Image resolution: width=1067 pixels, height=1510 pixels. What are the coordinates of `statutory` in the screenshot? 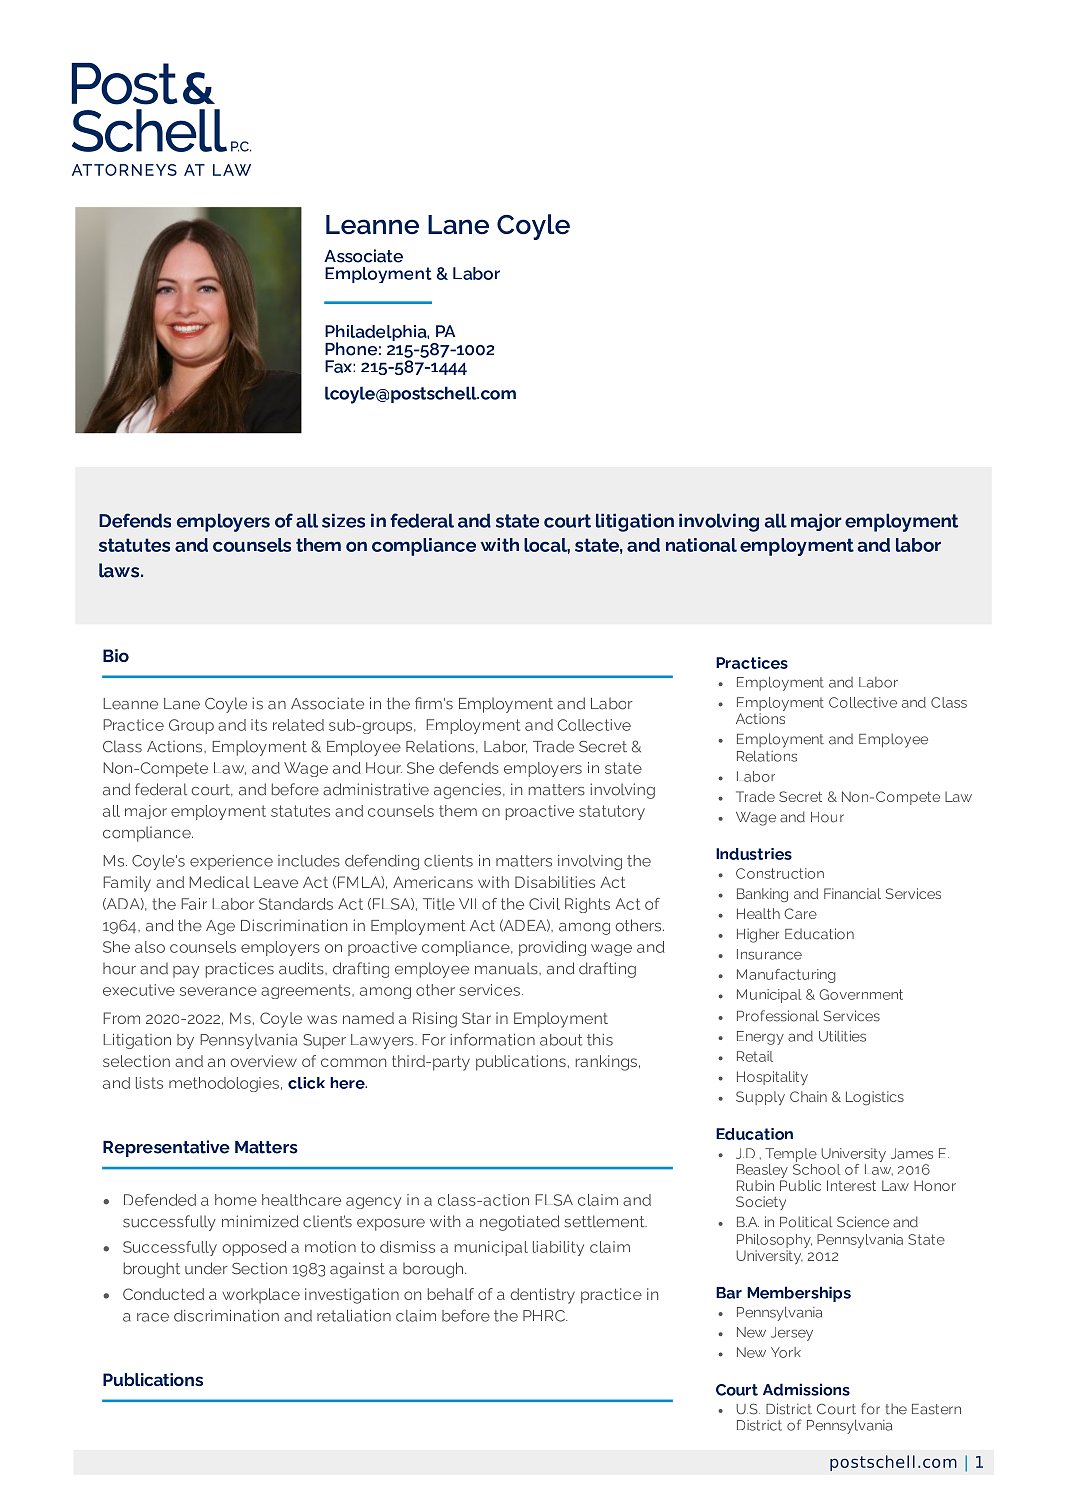 It's located at (612, 812).
